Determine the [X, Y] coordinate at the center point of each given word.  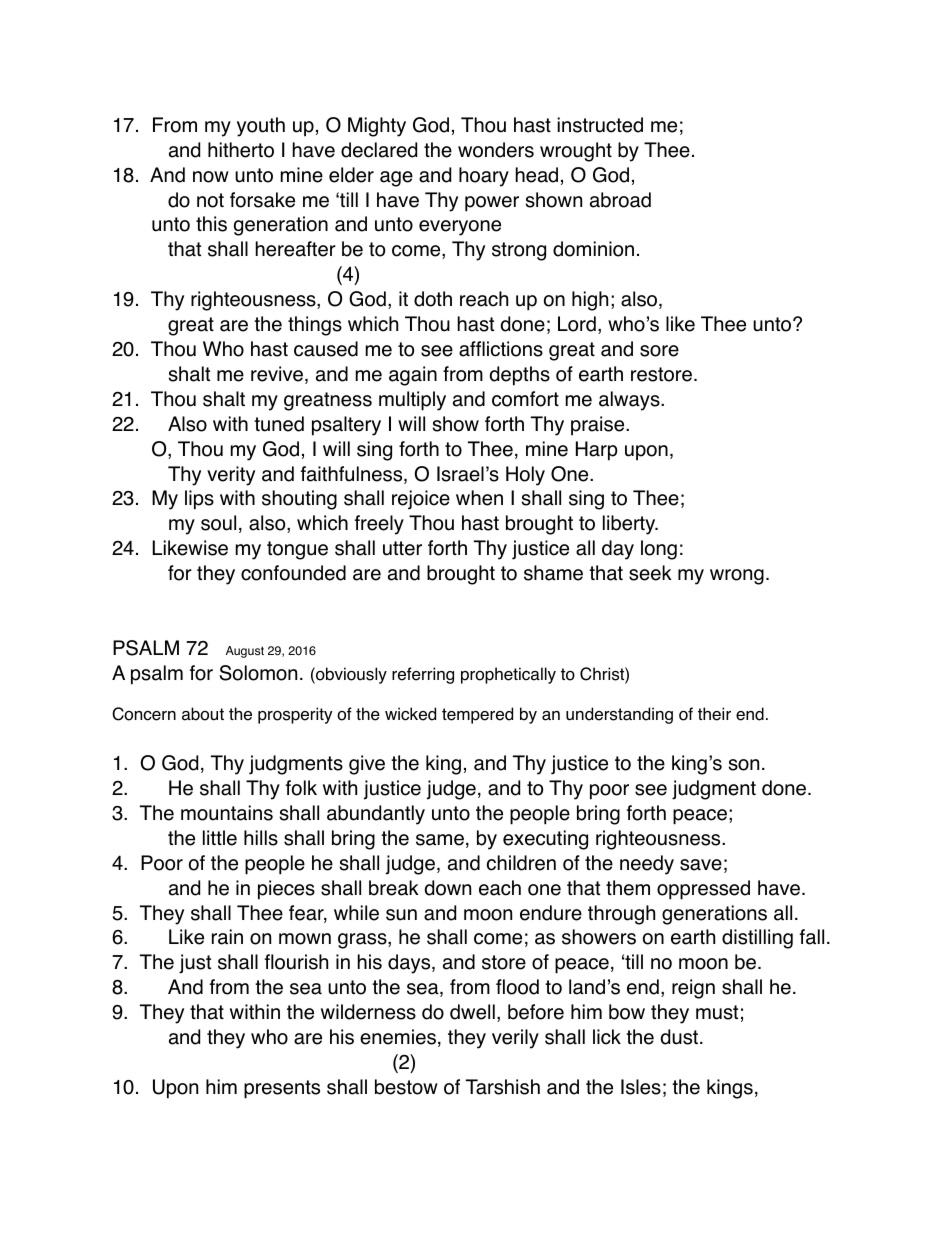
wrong [737, 577]
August [245, 652]
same [440, 840]
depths [520, 376]
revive [278, 375]
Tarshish [503, 1087]
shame [553, 573]
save [701, 865]
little [220, 838]
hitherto [241, 150]
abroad [620, 200]
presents [282, 1089]
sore [659, 351]
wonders [496, 150]
